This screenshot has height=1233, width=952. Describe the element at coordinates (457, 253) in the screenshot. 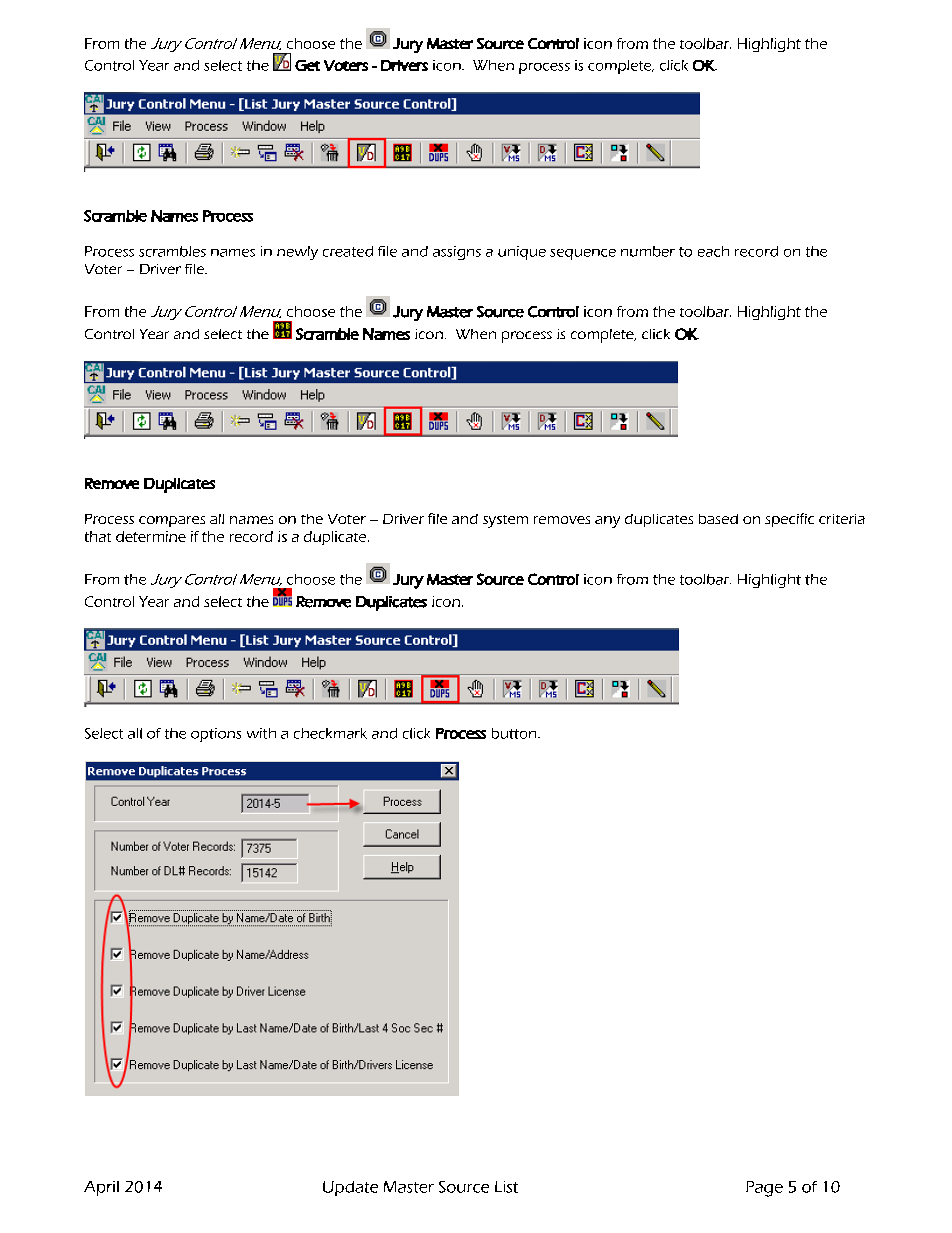

I see `assigns` at that location.
